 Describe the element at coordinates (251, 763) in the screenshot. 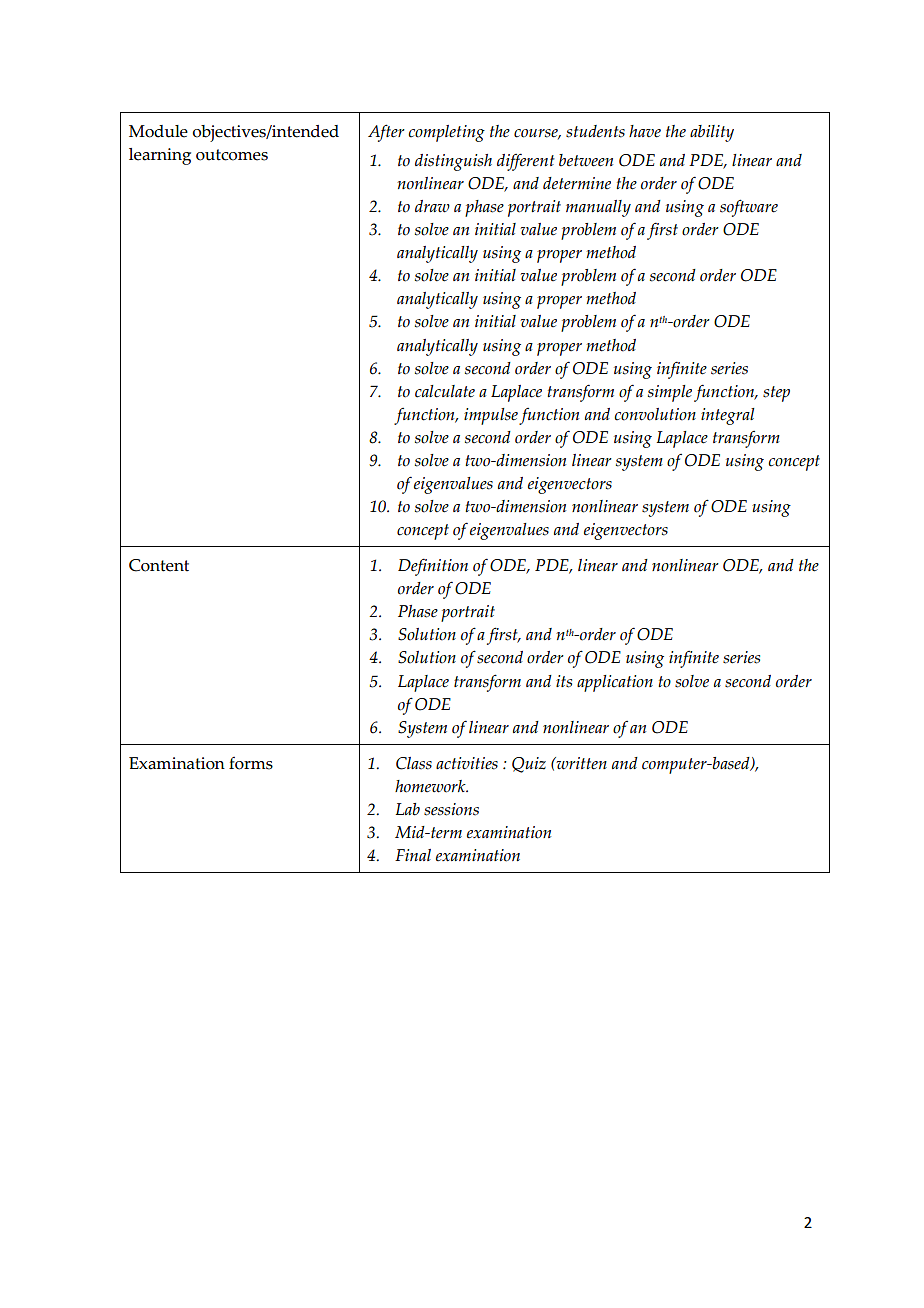

I see `forms` at that location.
